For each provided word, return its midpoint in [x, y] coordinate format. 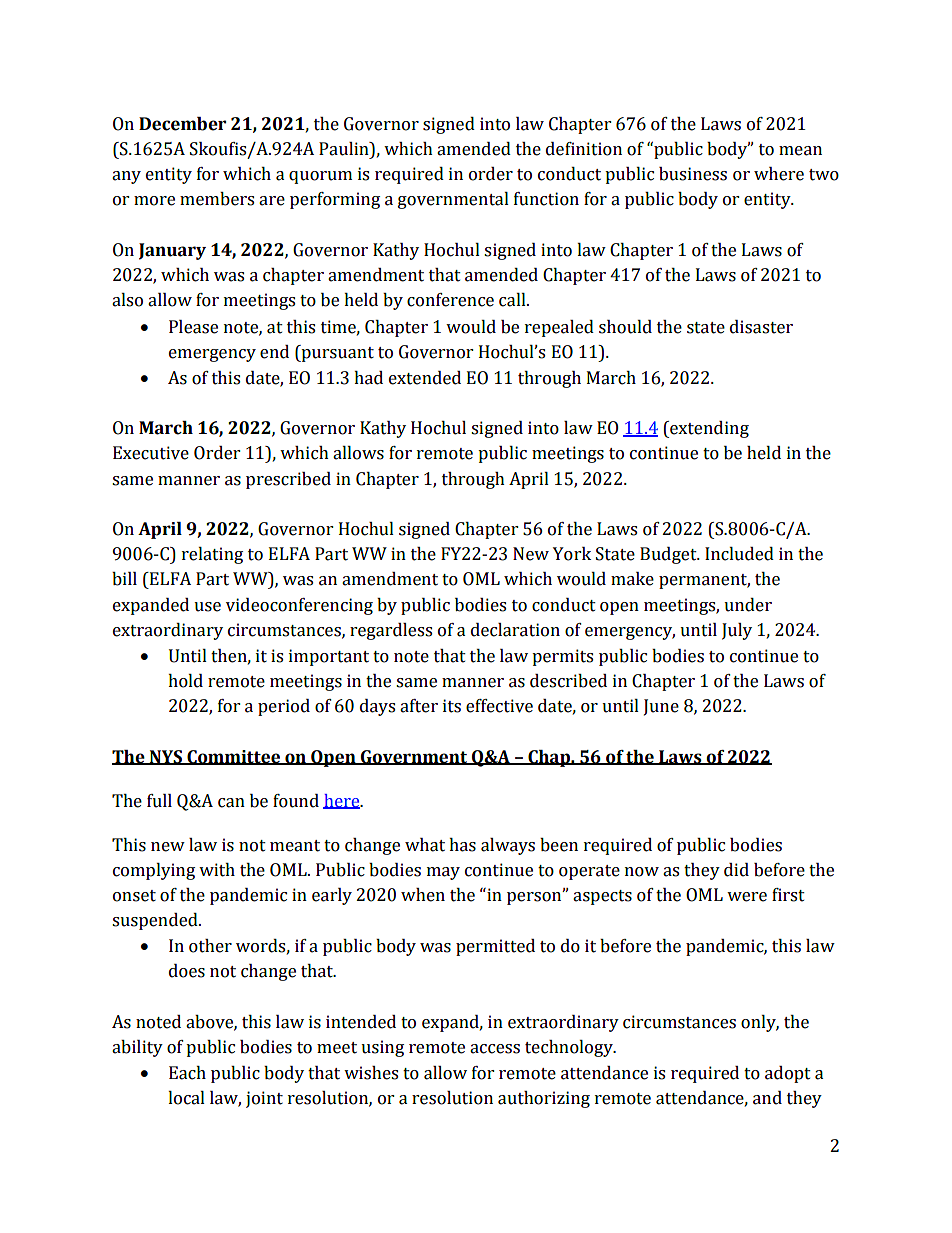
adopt [788, 1074]
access [495, 1049]
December [182, 124]
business [693, 174]
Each [187, 1073]
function [546, 199]
